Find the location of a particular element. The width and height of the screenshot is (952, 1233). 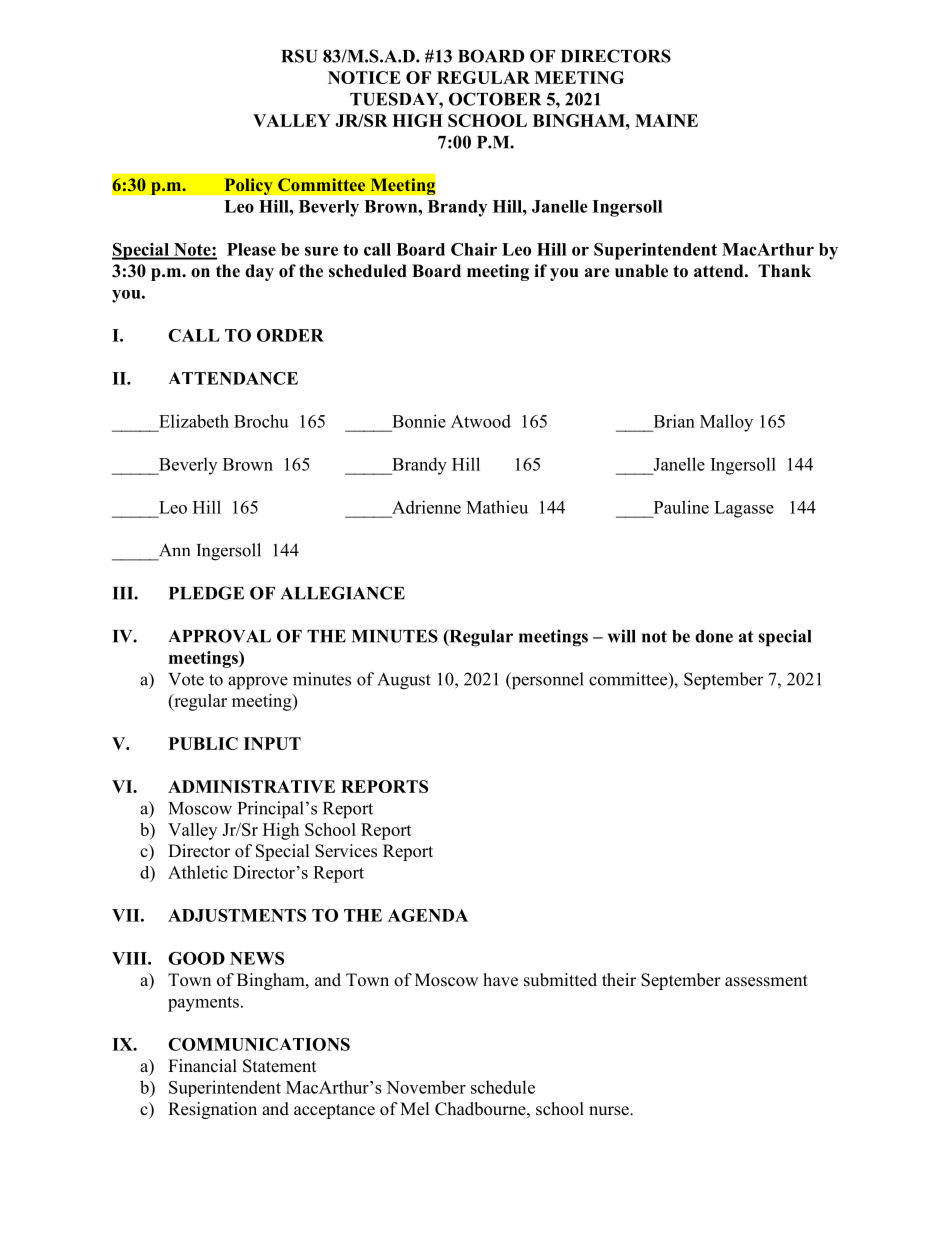

done is located at coordinates (714, 636).
